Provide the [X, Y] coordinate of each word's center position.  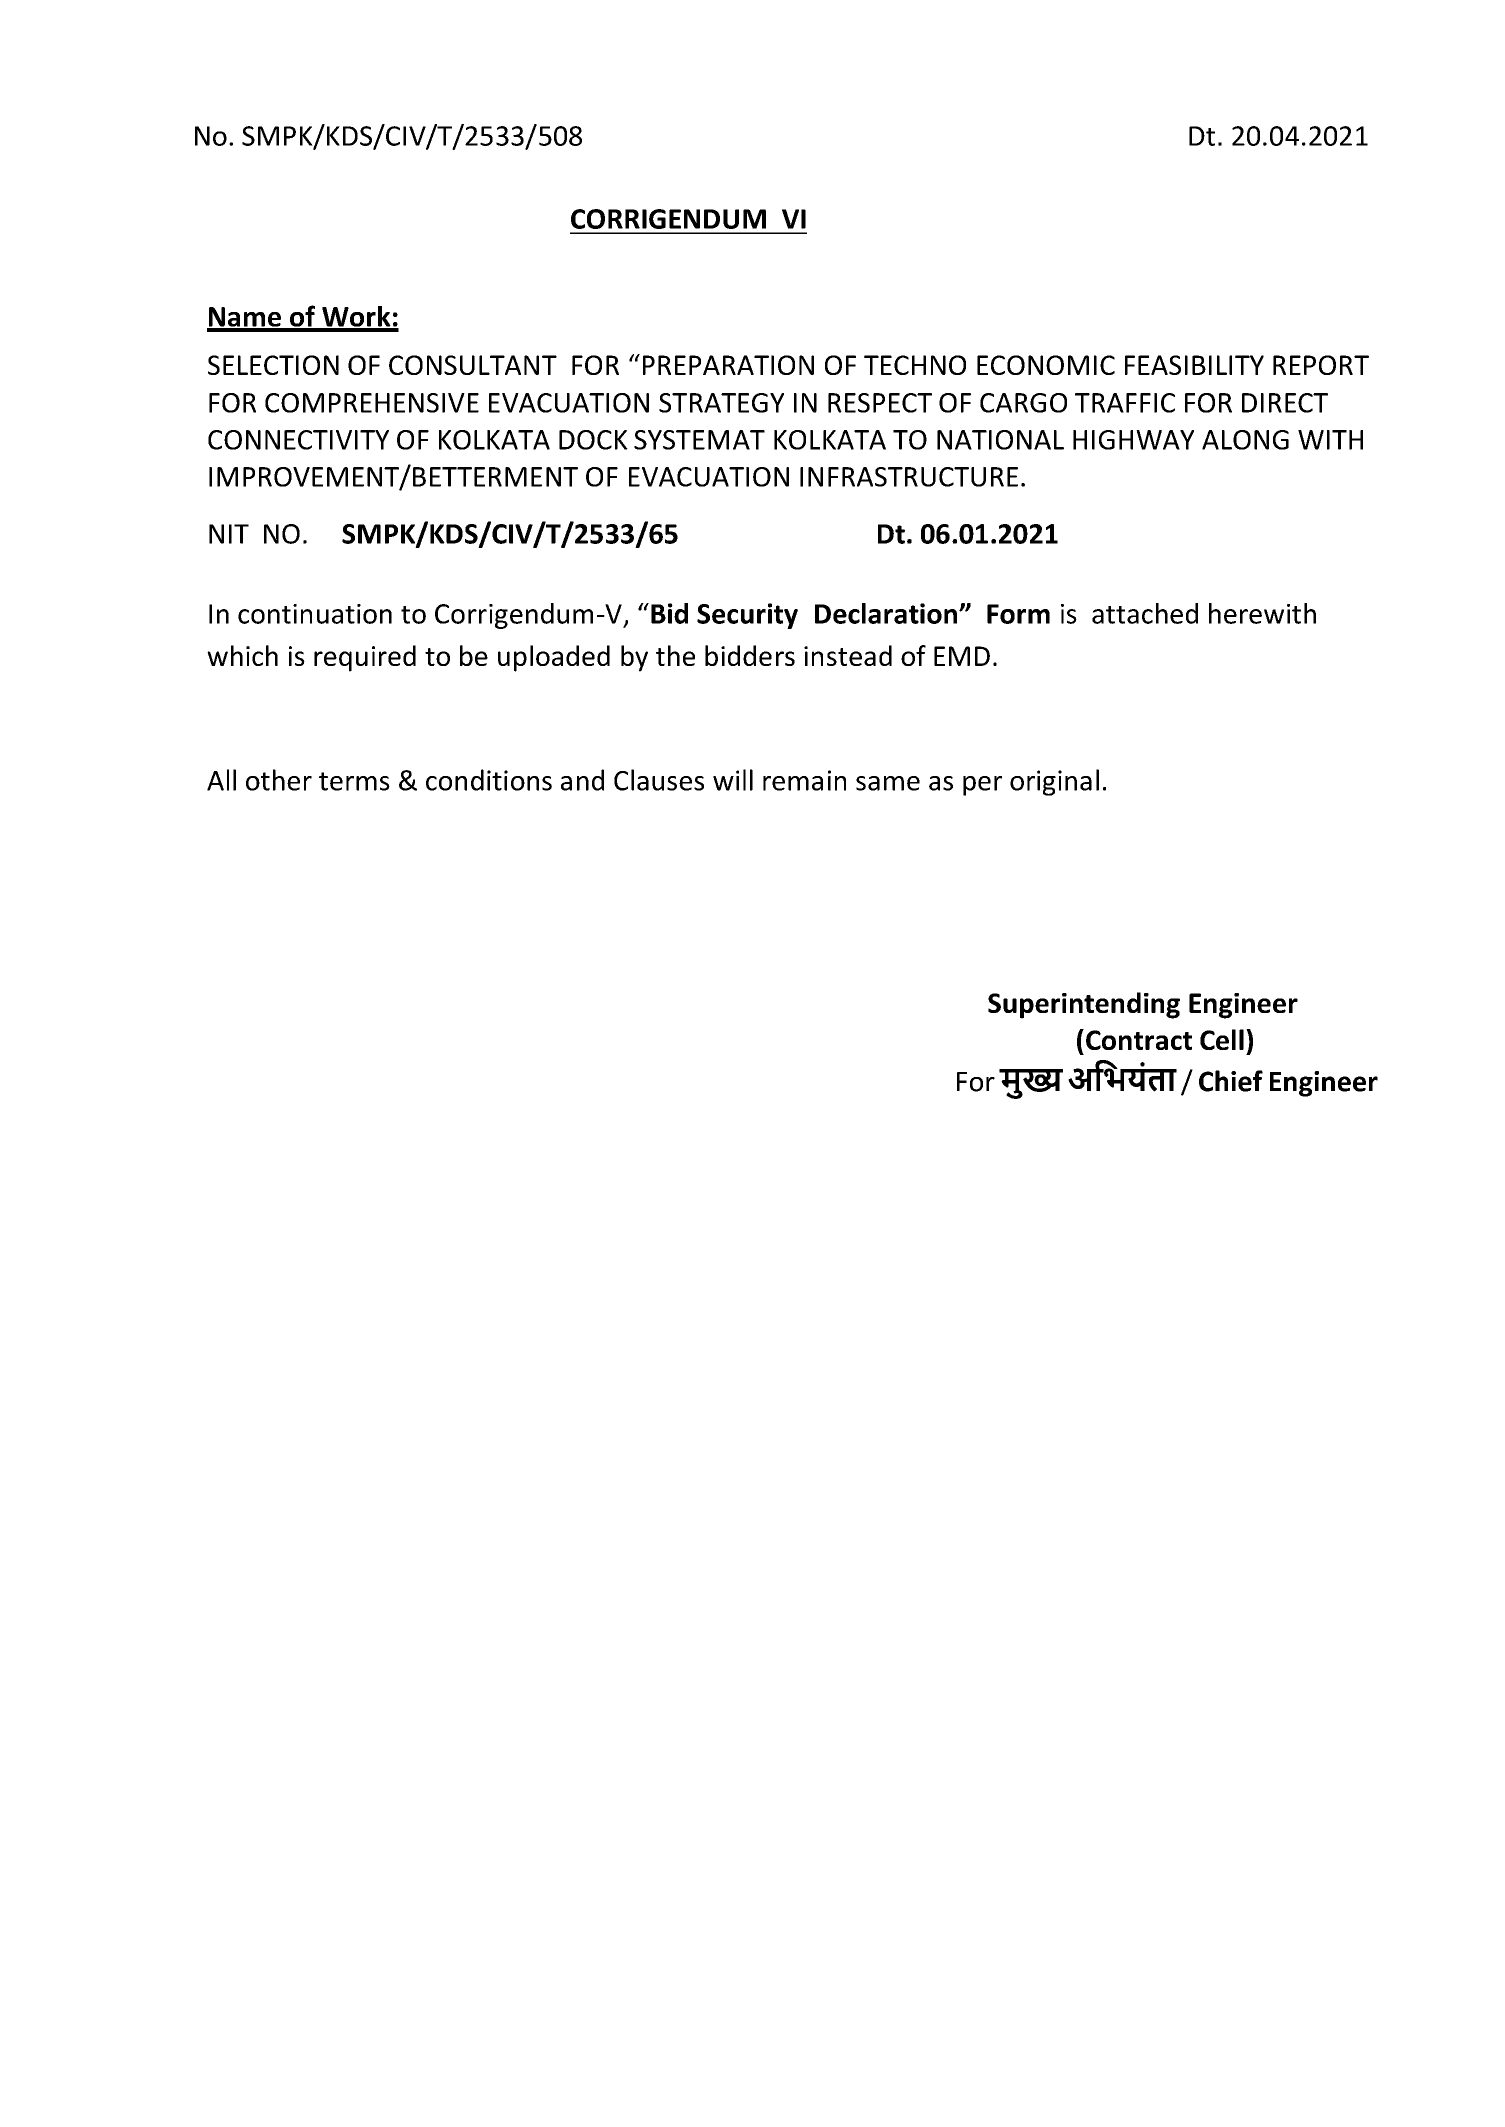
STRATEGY [721, 403]
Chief [1231, 1081]
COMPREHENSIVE [372, 403]
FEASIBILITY [1194, 365]
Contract [1139, 1040]
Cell [1222, 1039]
